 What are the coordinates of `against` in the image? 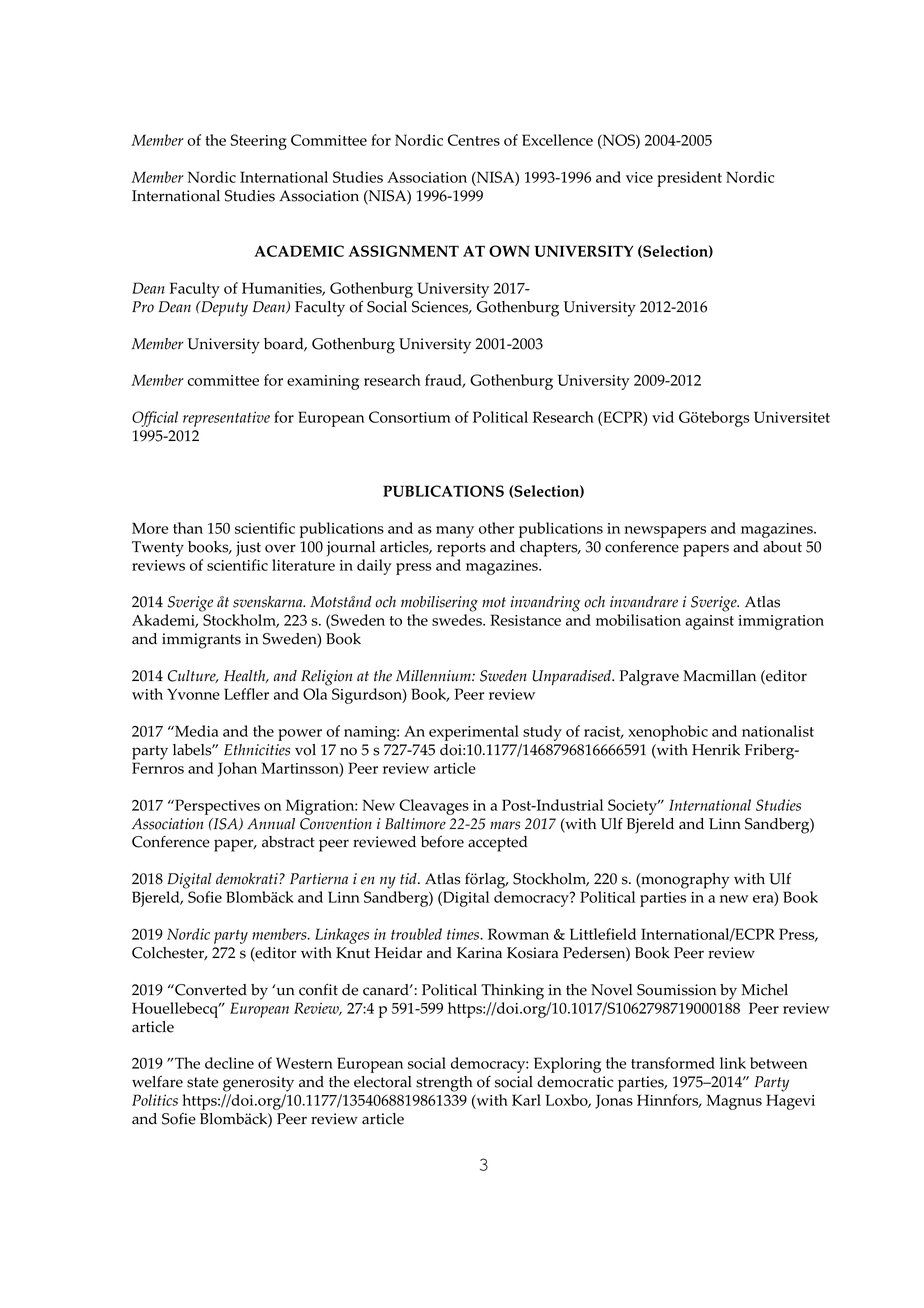 It's located at (709, 622).
